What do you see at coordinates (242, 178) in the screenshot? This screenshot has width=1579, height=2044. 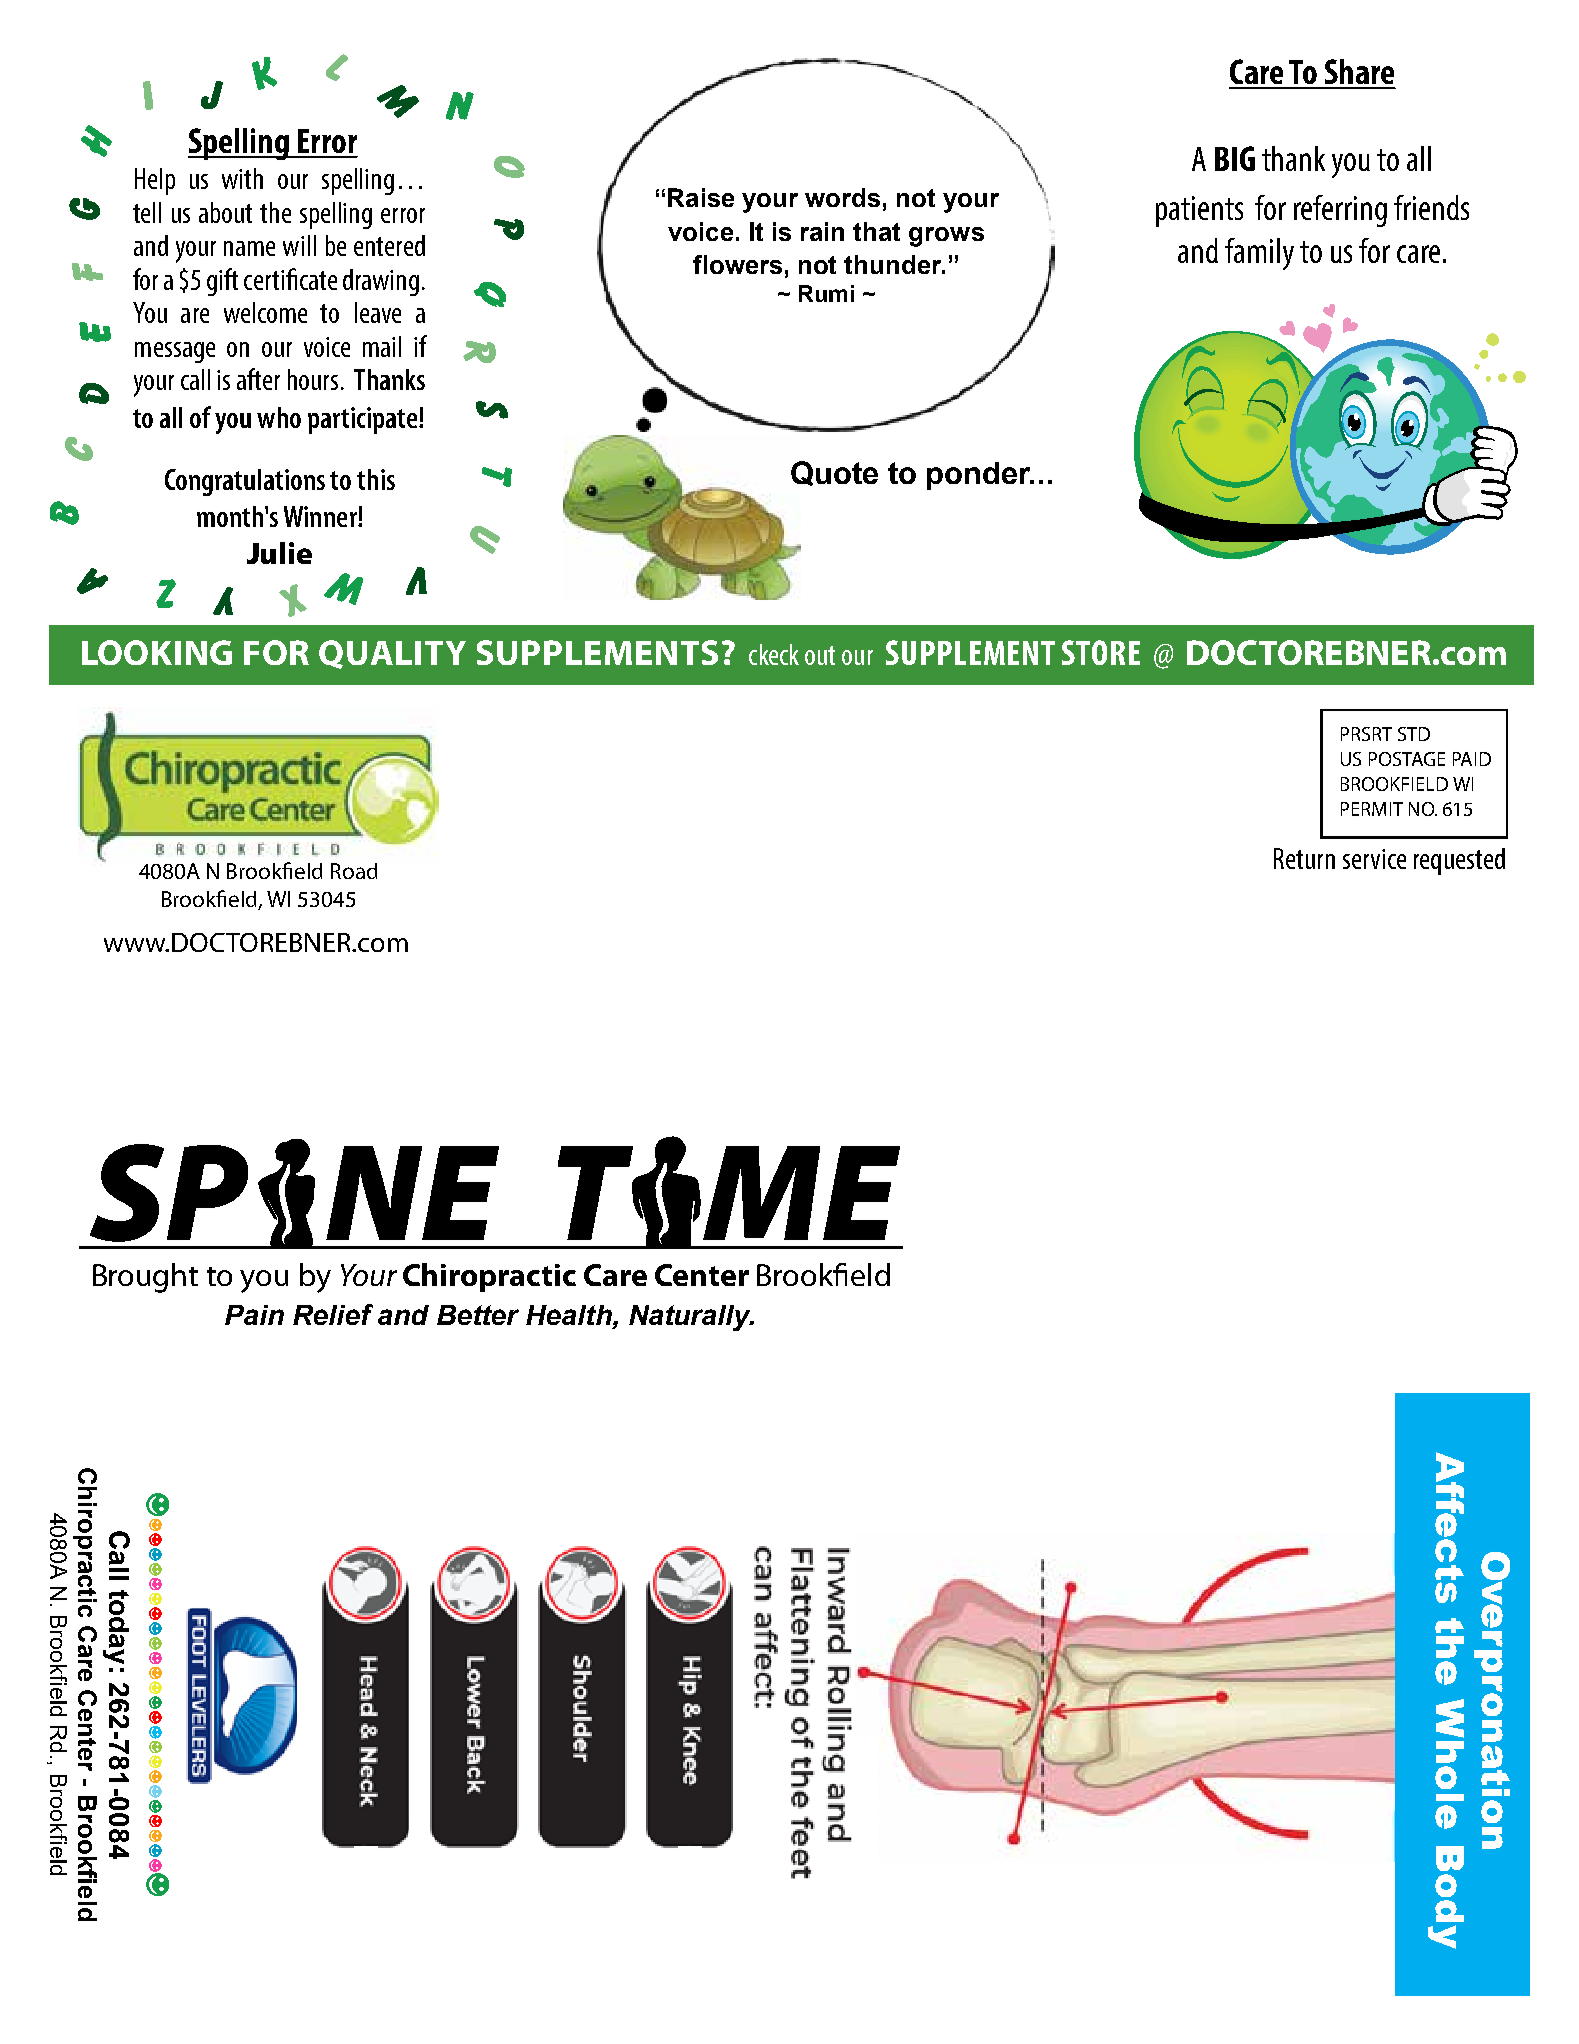 I see `with` at bounding box center [242, 178].
